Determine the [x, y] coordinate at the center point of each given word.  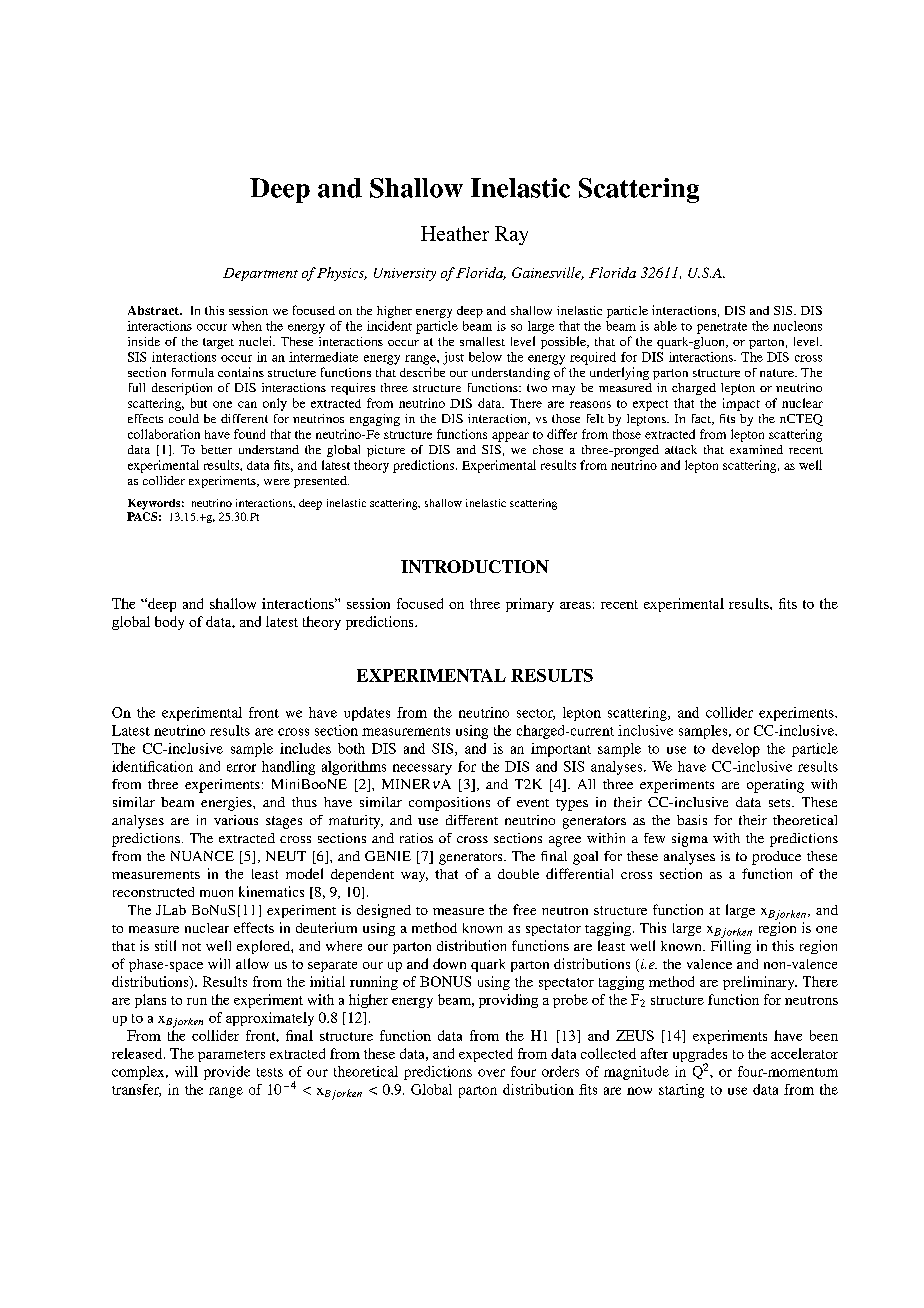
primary [530, 605]
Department [260, 274]
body [169, 623]
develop [736, 750]
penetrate [722, 328]
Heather [455, 233]
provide [227, 1073]
